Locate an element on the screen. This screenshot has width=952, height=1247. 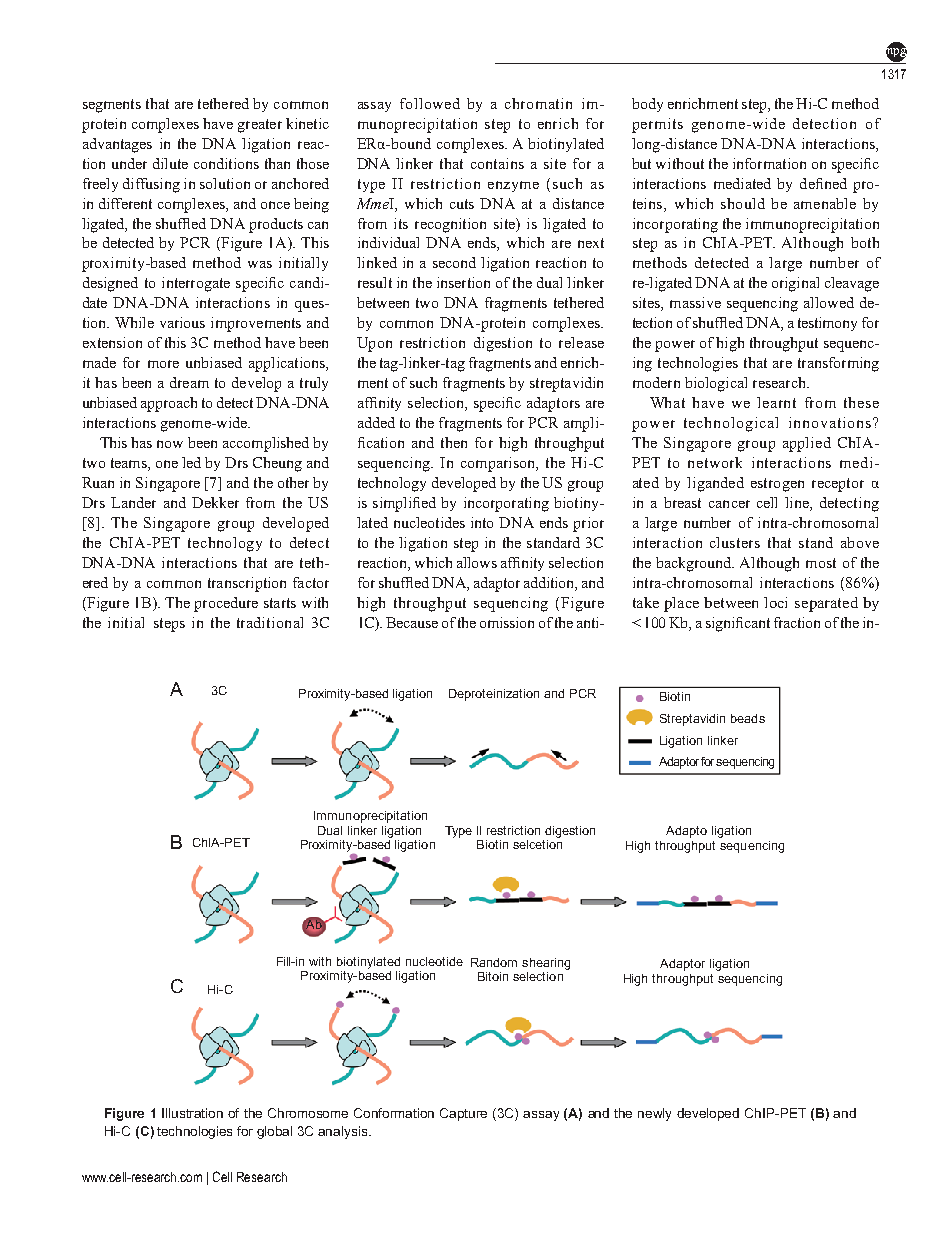
global is located at coordinates (274, 1132).
